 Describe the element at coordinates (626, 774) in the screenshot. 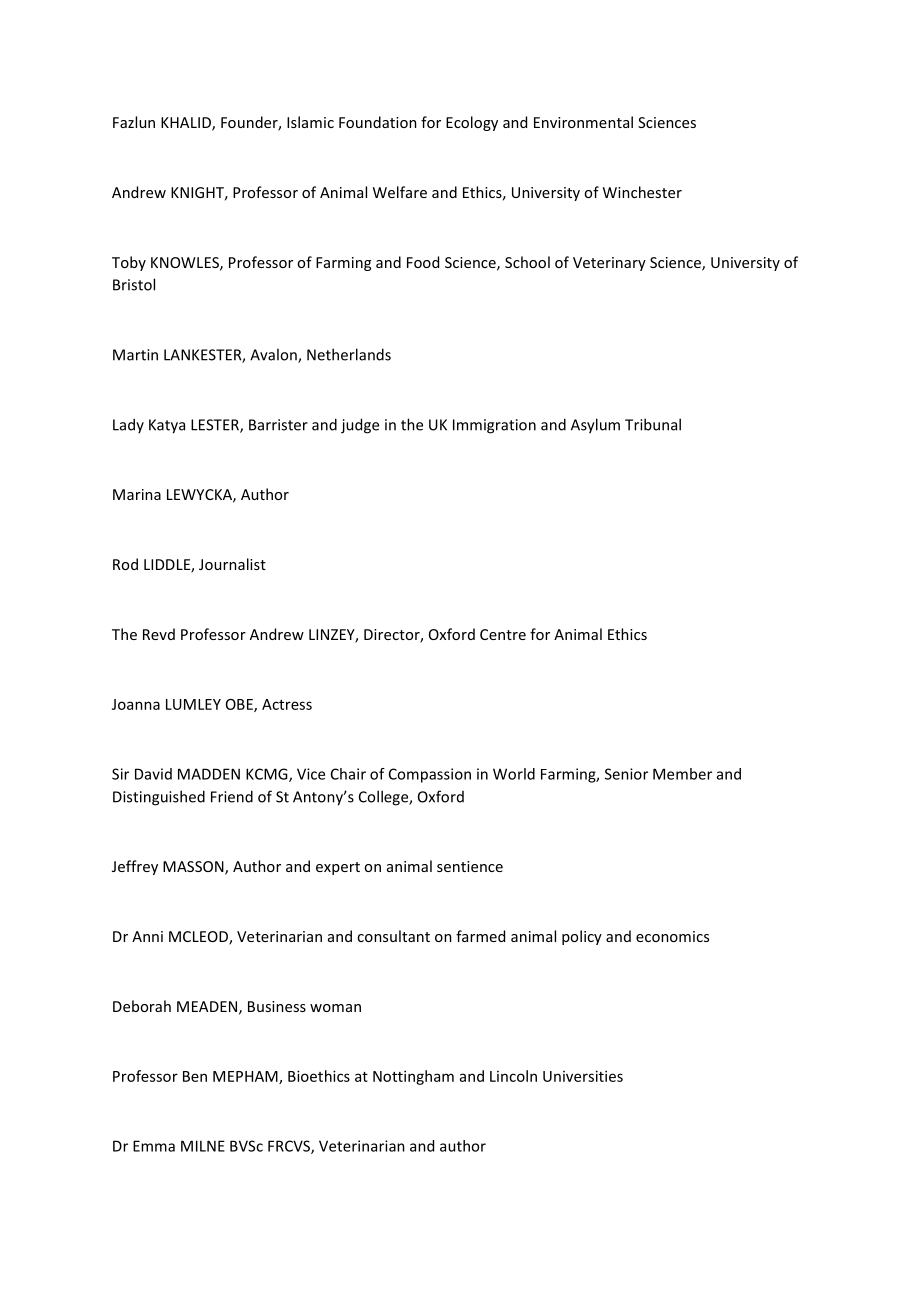

I see `Senior` at that location.
